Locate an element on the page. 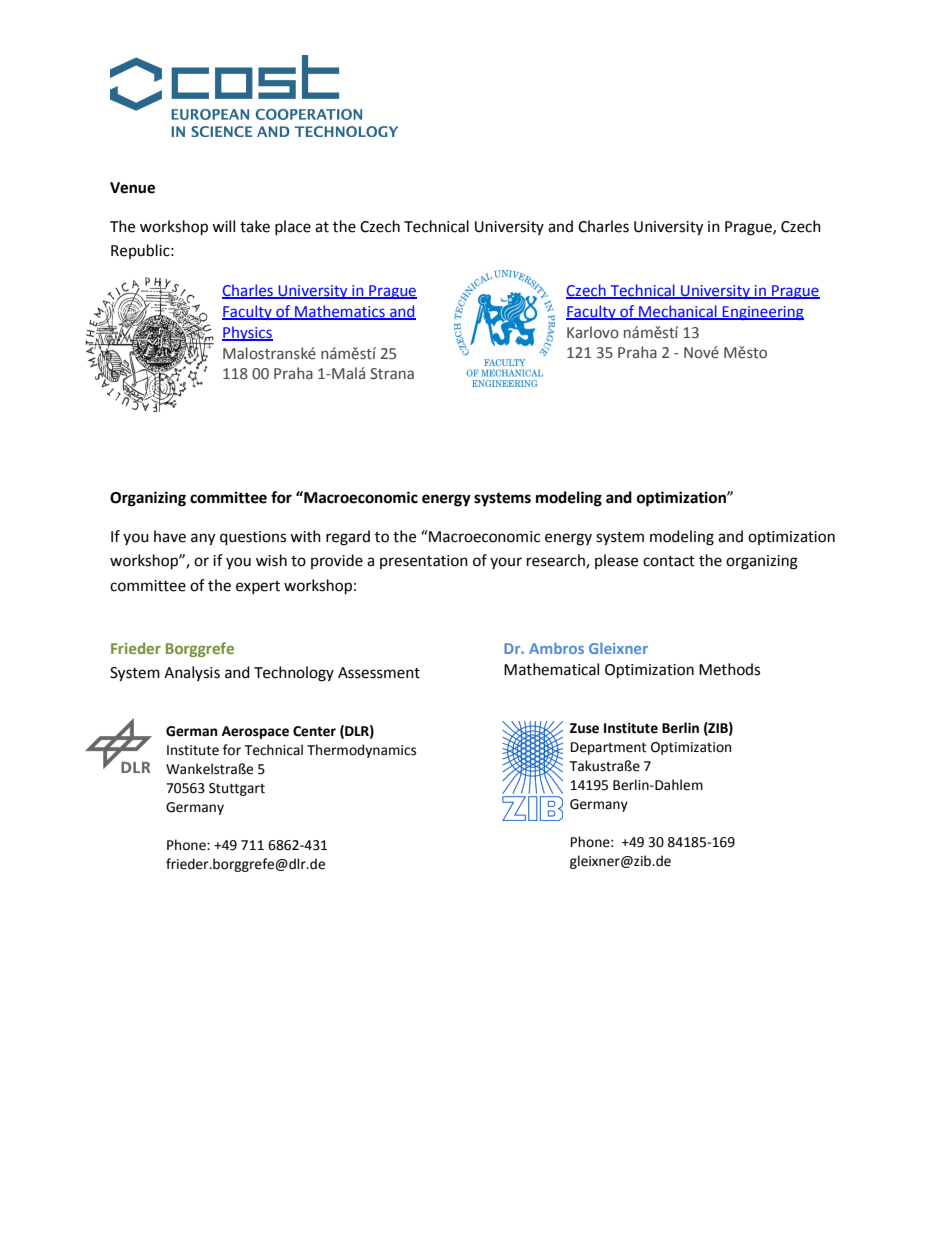 This document has width=952, height=1233. regard is located at coordinates (348, 538).
